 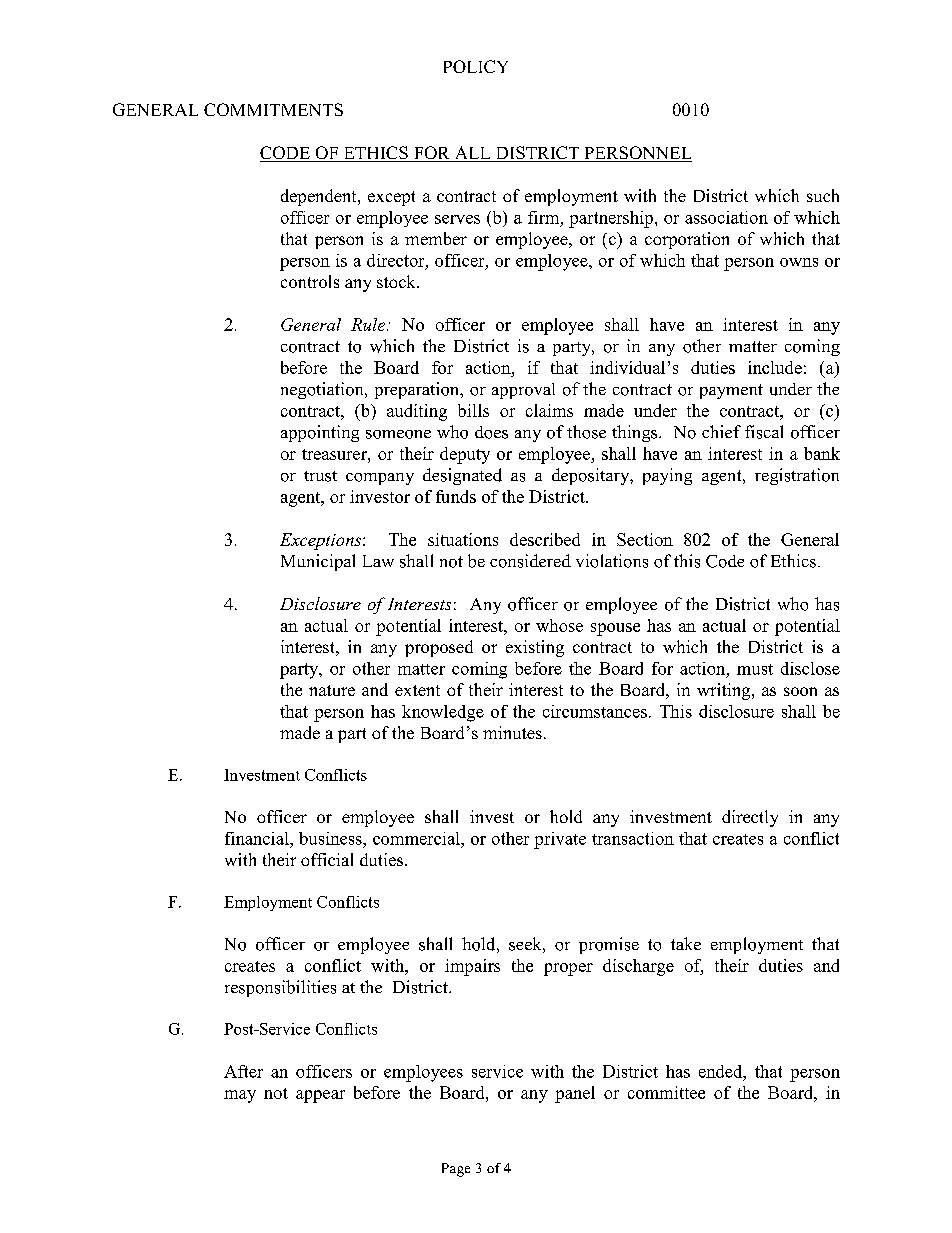 What do you see at coordinates (280, 988) in the screenshot?
I see `responsibilities` at bounding box center [280, 988].
